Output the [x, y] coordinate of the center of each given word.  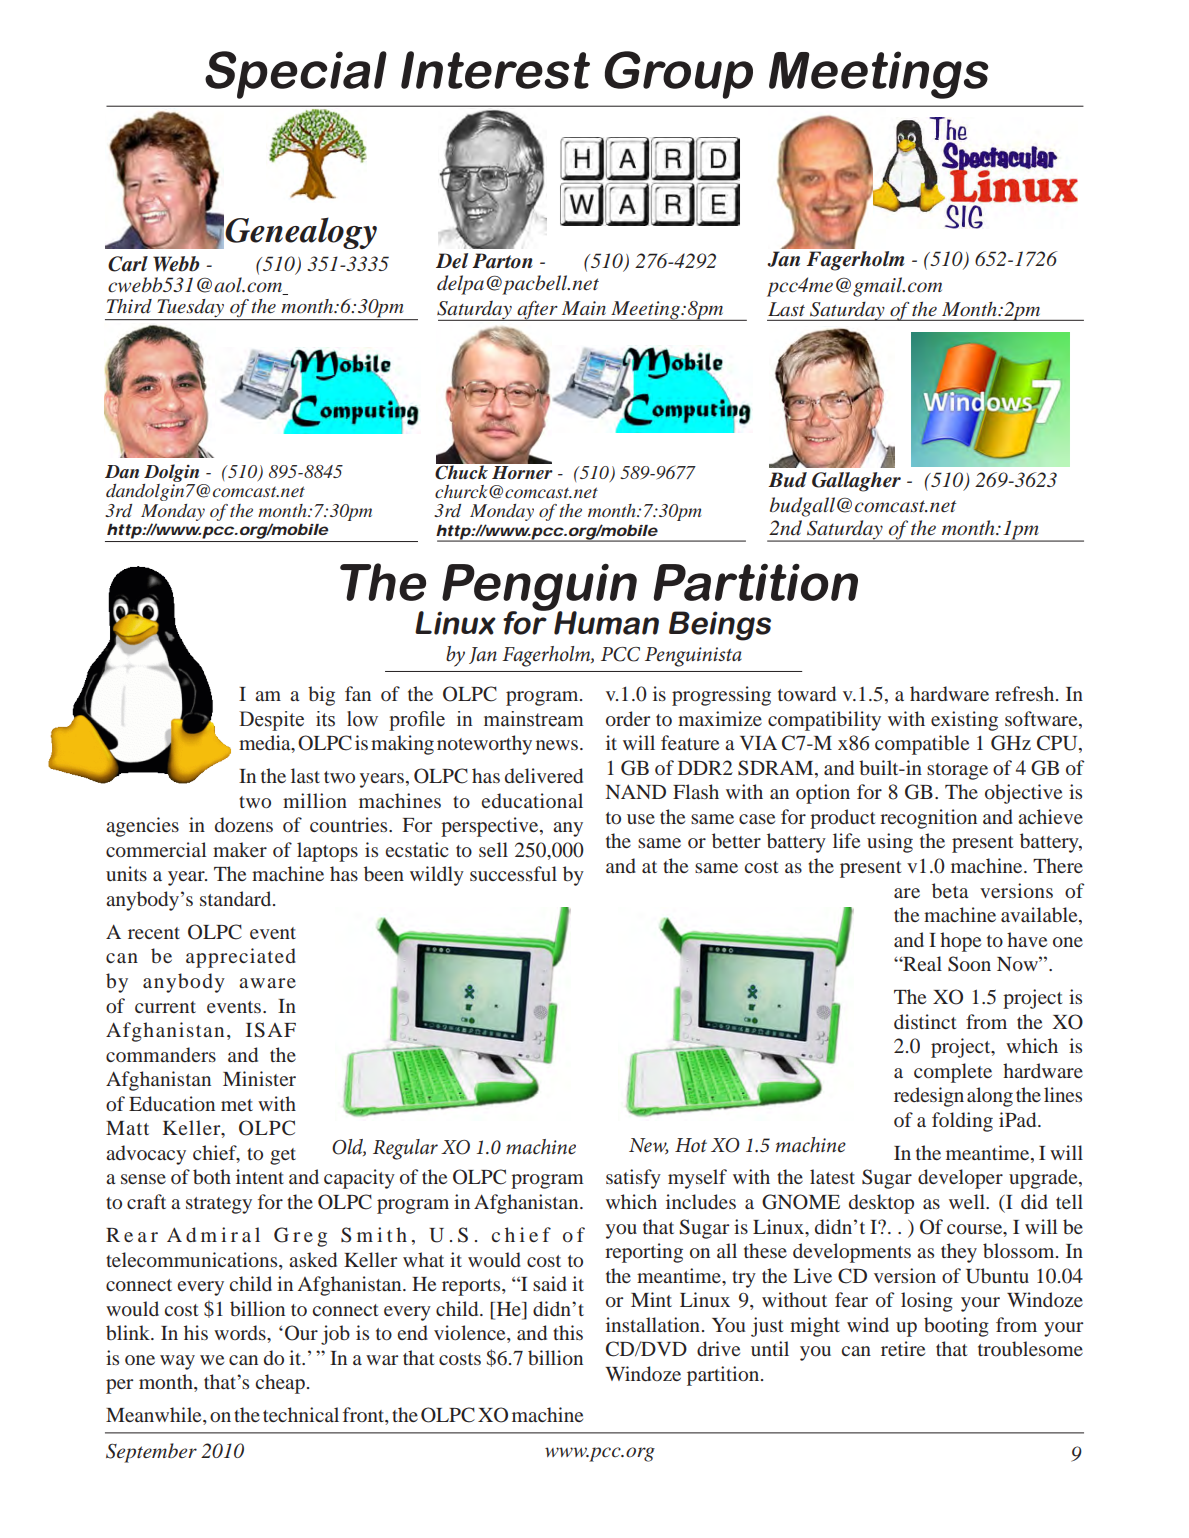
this [568, 1332]
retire [903, 1348]
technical [301, 1414]
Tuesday [191, 308]
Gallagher [856, 482]
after [537, 311]
